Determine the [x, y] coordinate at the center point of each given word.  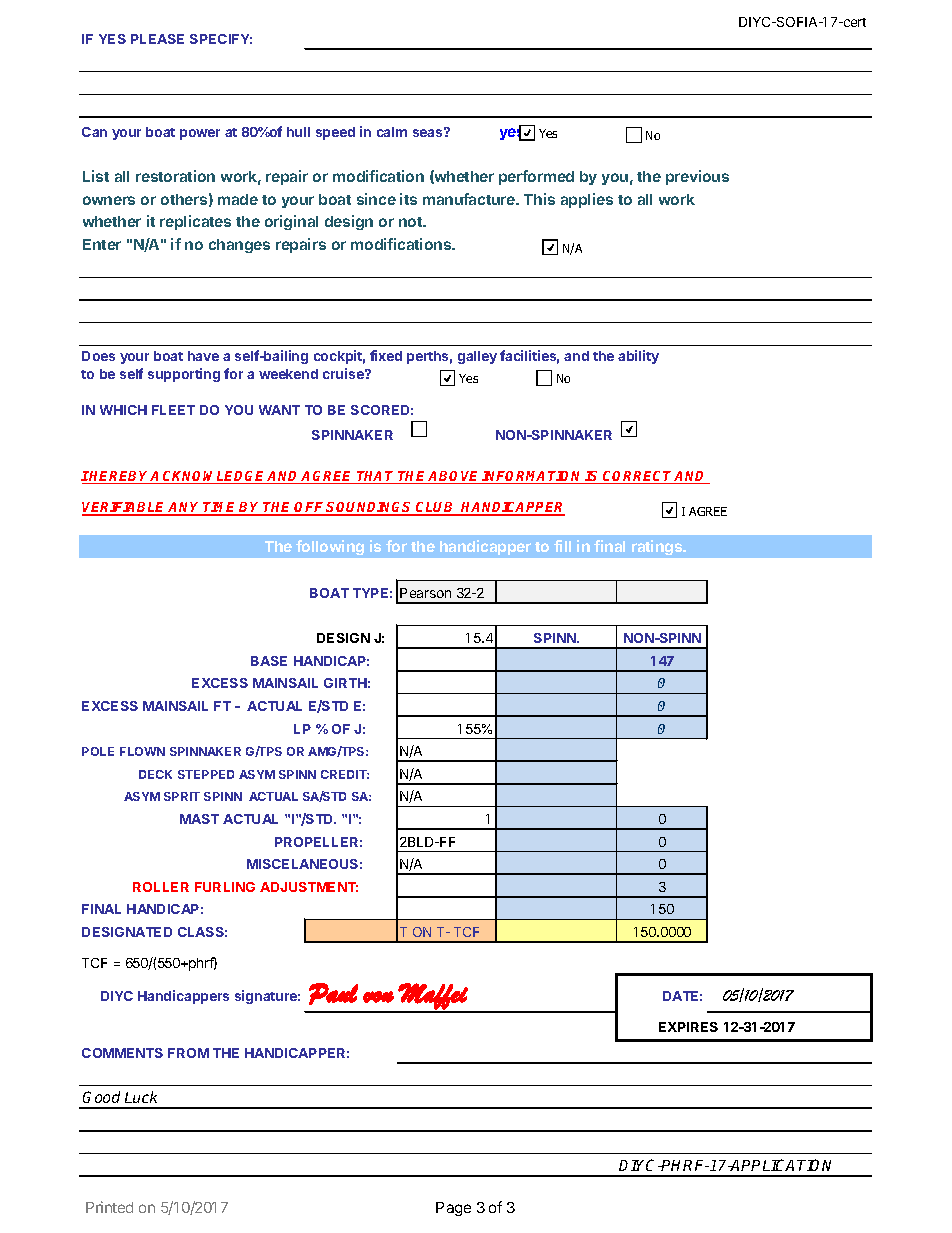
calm [392, 132]
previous [697, 177]
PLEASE [157, 39]
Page [453, 1209]
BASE [269, 661]
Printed [109, 1207]
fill [562, 546]
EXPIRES [688, 1027]
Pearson [425, 593]
